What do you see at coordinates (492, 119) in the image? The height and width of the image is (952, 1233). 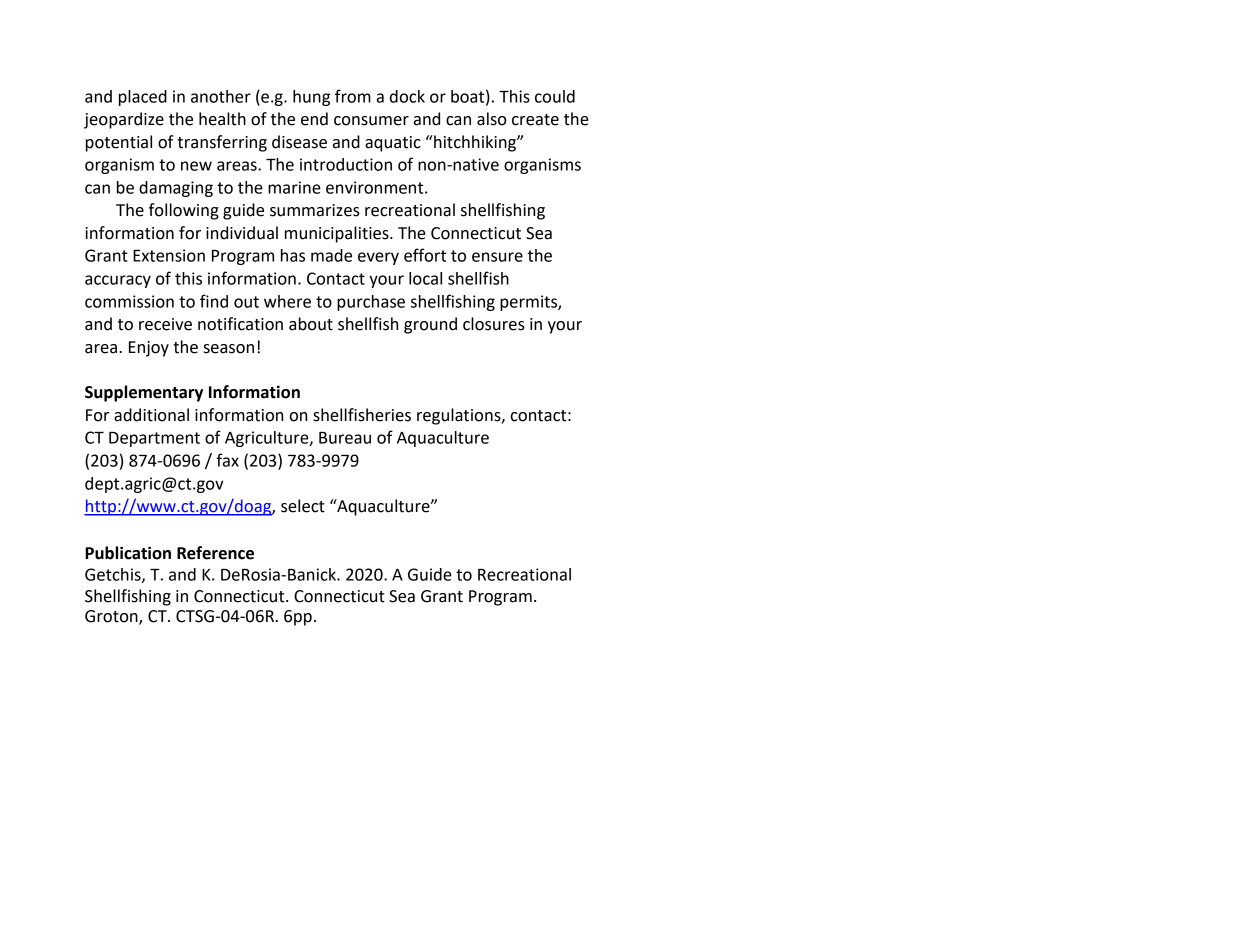 I see `also` at bounding box center [492, 119].
